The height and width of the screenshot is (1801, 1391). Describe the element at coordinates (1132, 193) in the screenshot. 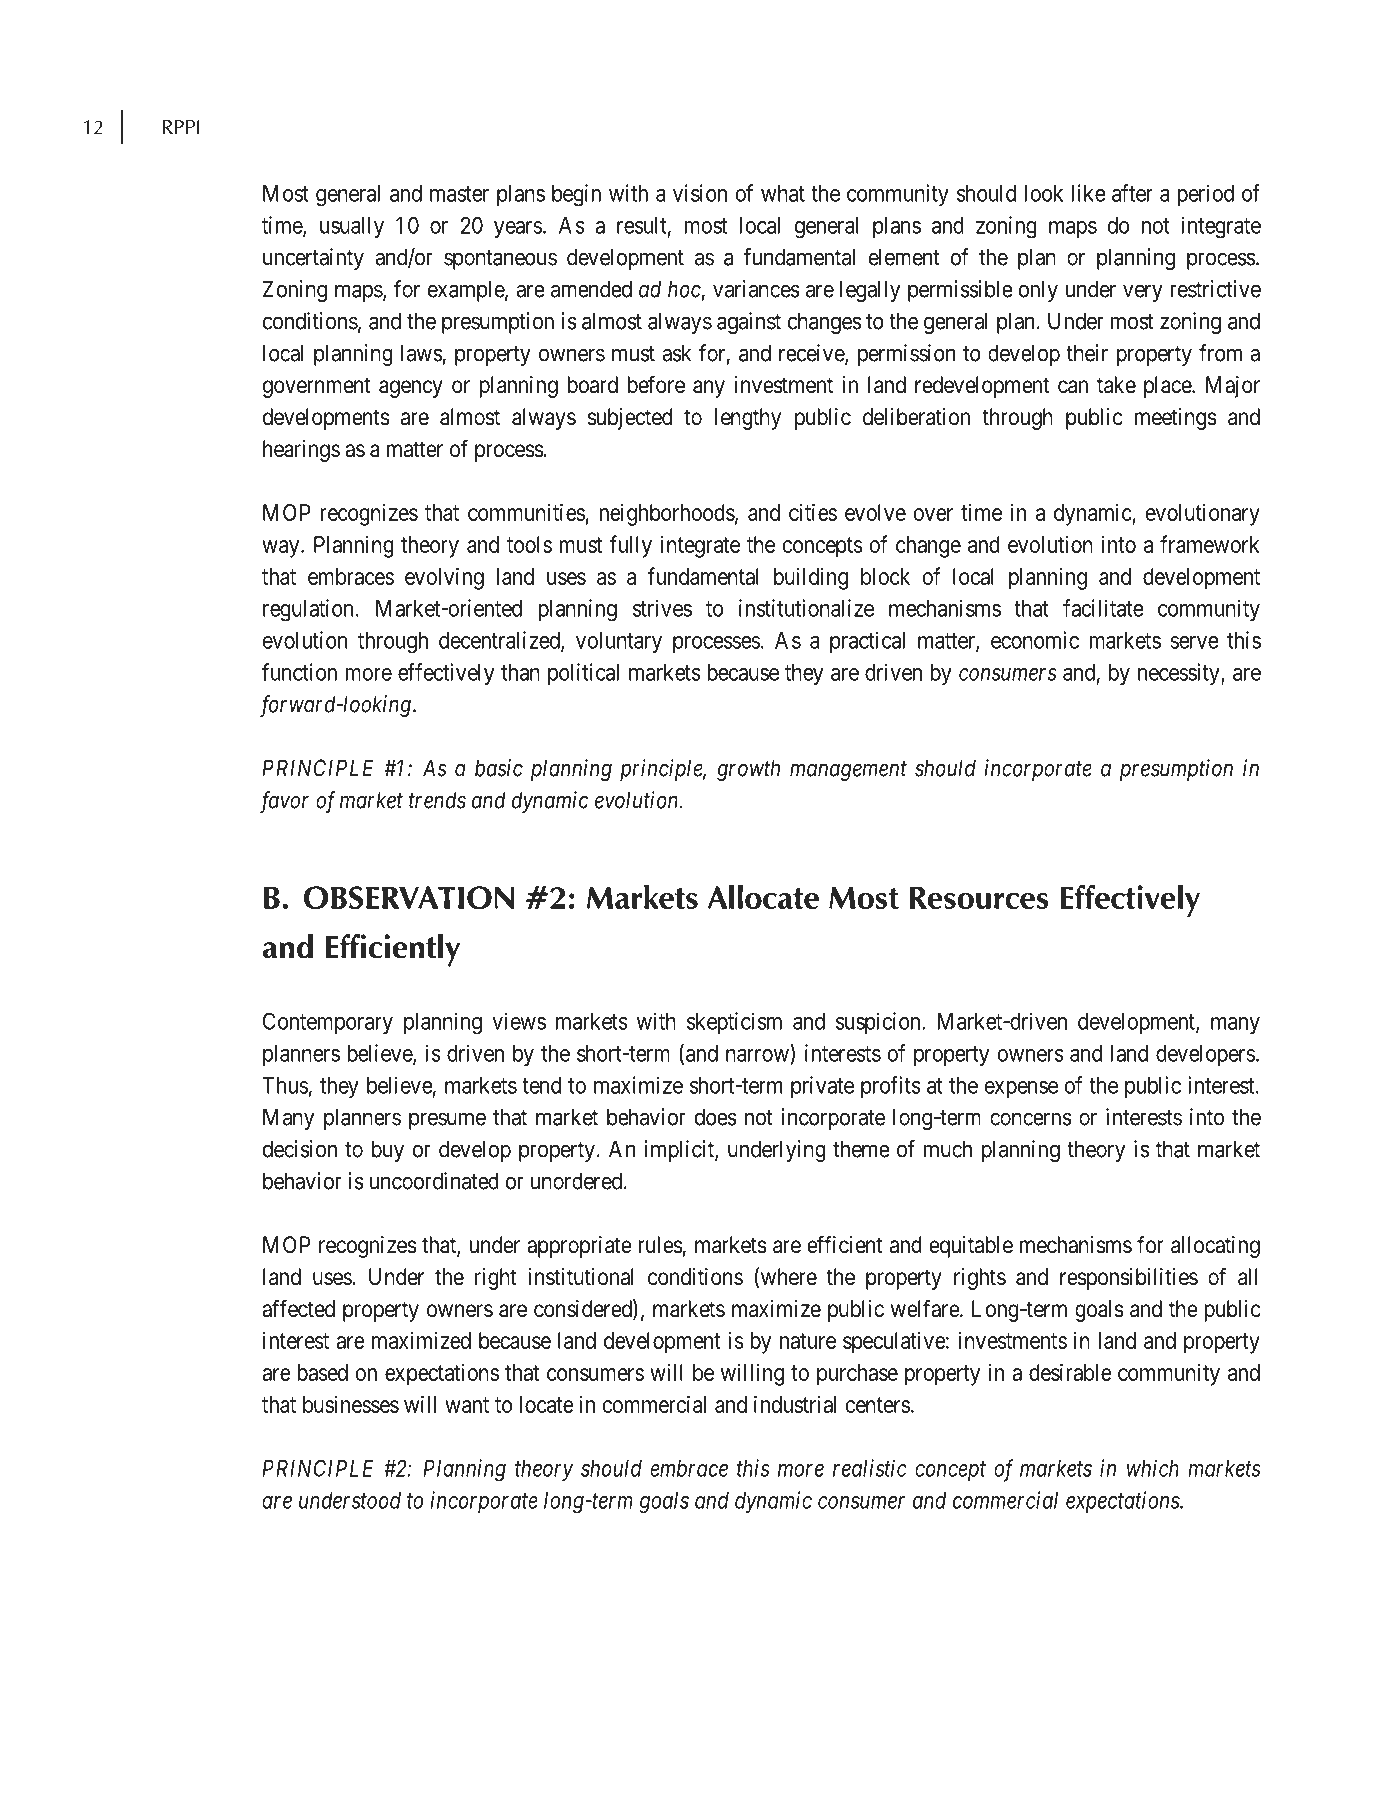

I see `after` at that location.
